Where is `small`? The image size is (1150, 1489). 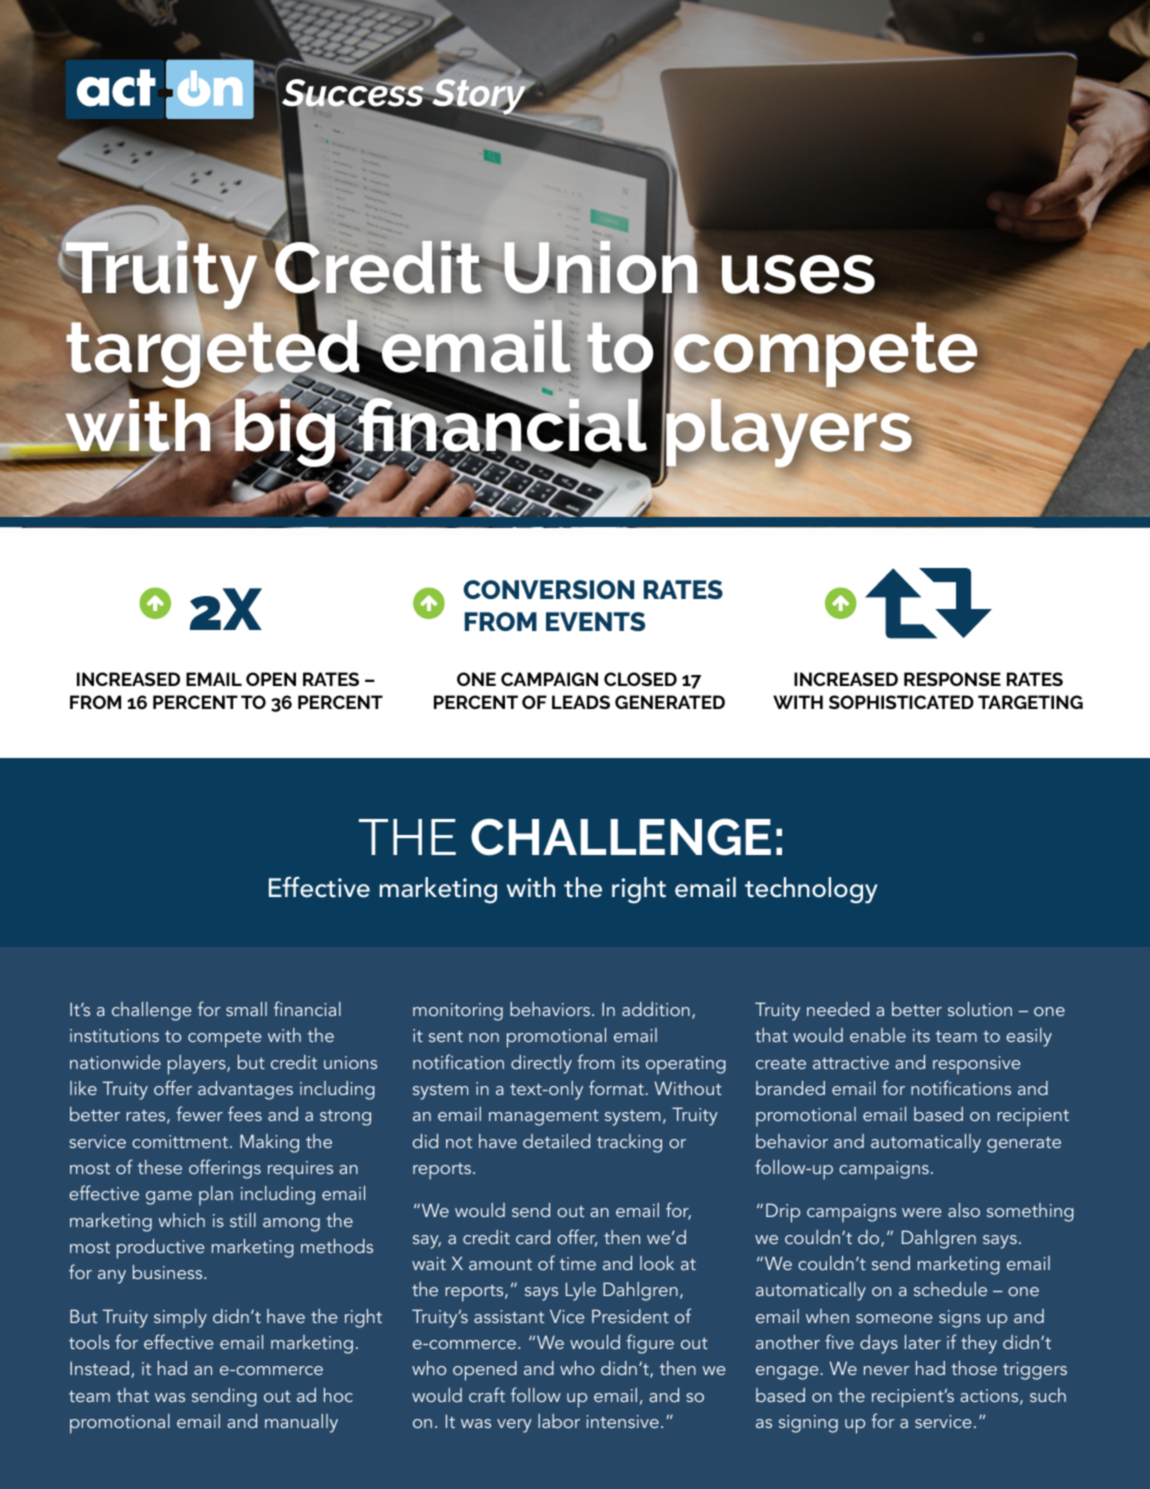
small is located at coordinates (246, 1009).
